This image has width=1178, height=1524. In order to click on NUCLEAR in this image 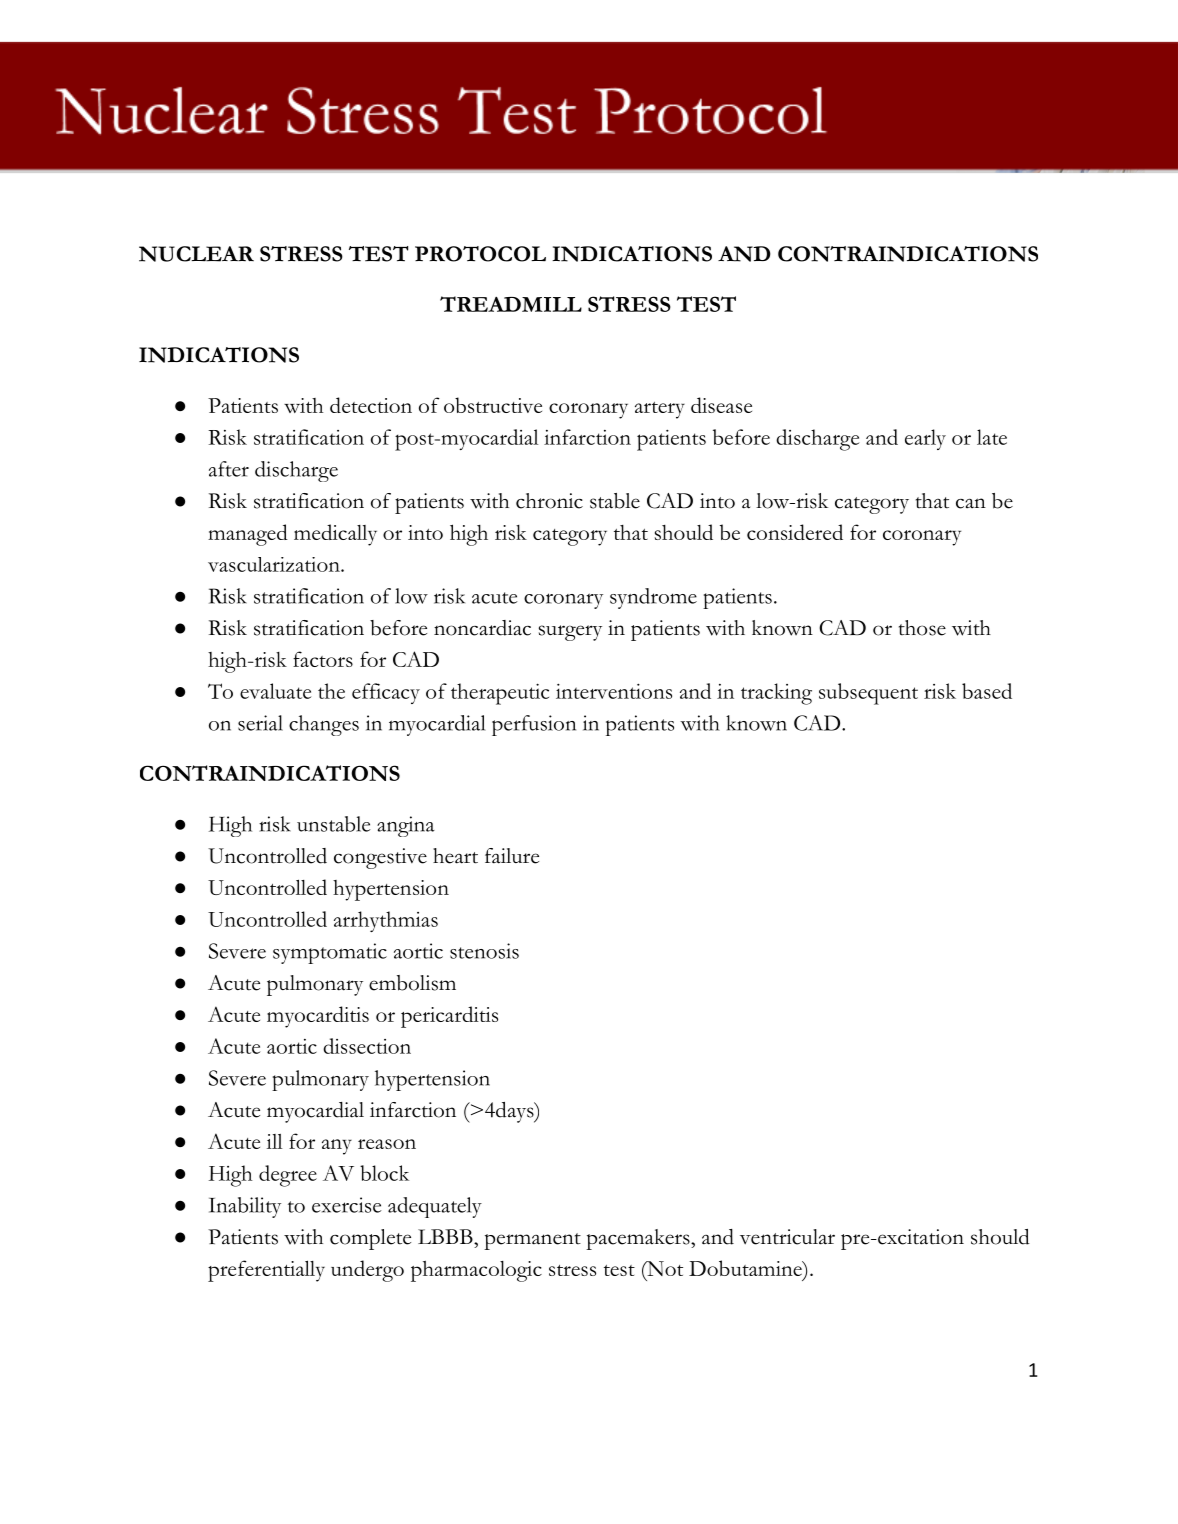, I will do `click(196, 254)`.
